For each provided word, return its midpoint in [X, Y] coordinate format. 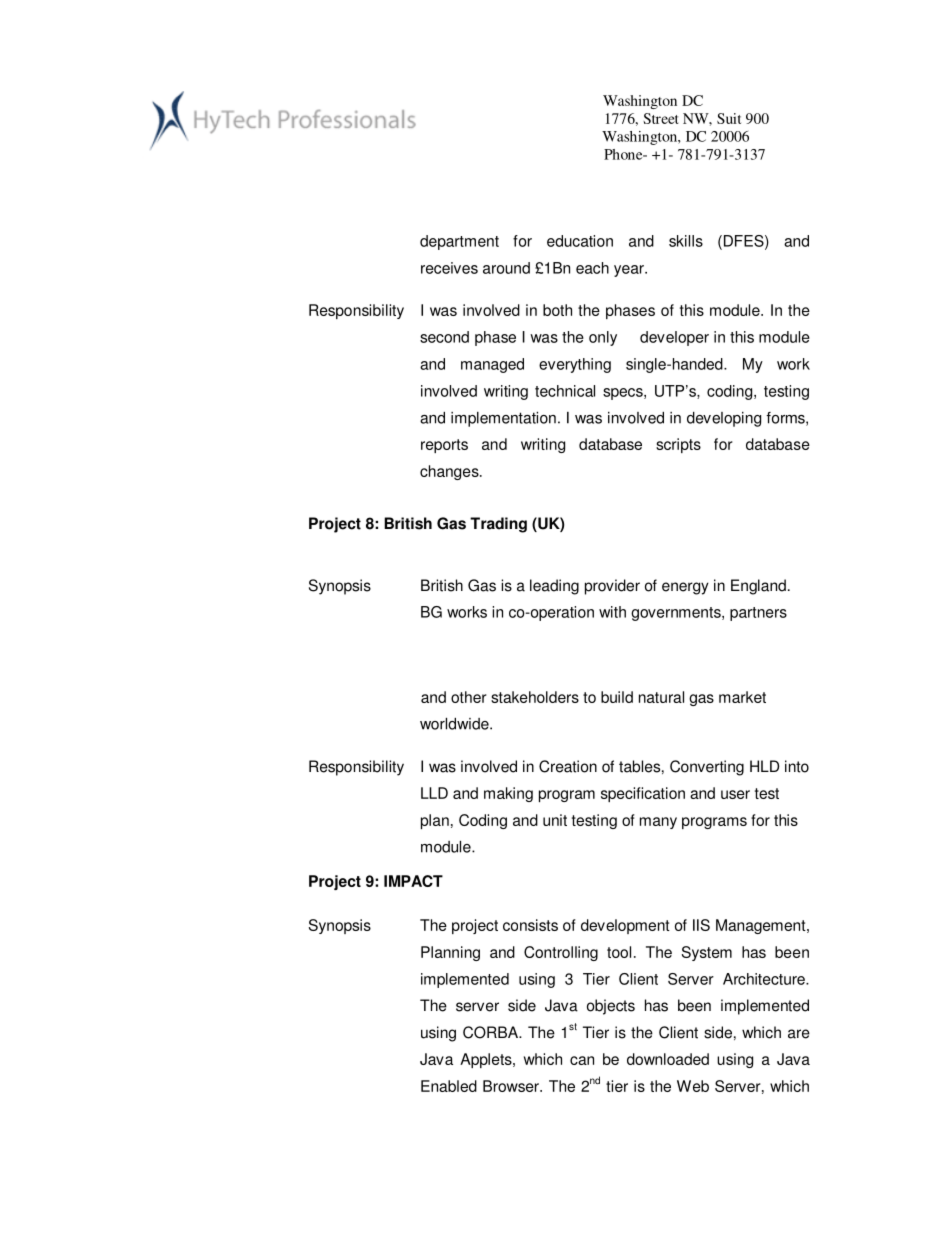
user [735, 794]
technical [565, 391]
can [582, 1060]
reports [444, 446]
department [459, 242]
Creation [568, 766]
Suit [729, 118]
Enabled [449, 1086]
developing [724, 419]
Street [661, 118]
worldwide [455, 724]
